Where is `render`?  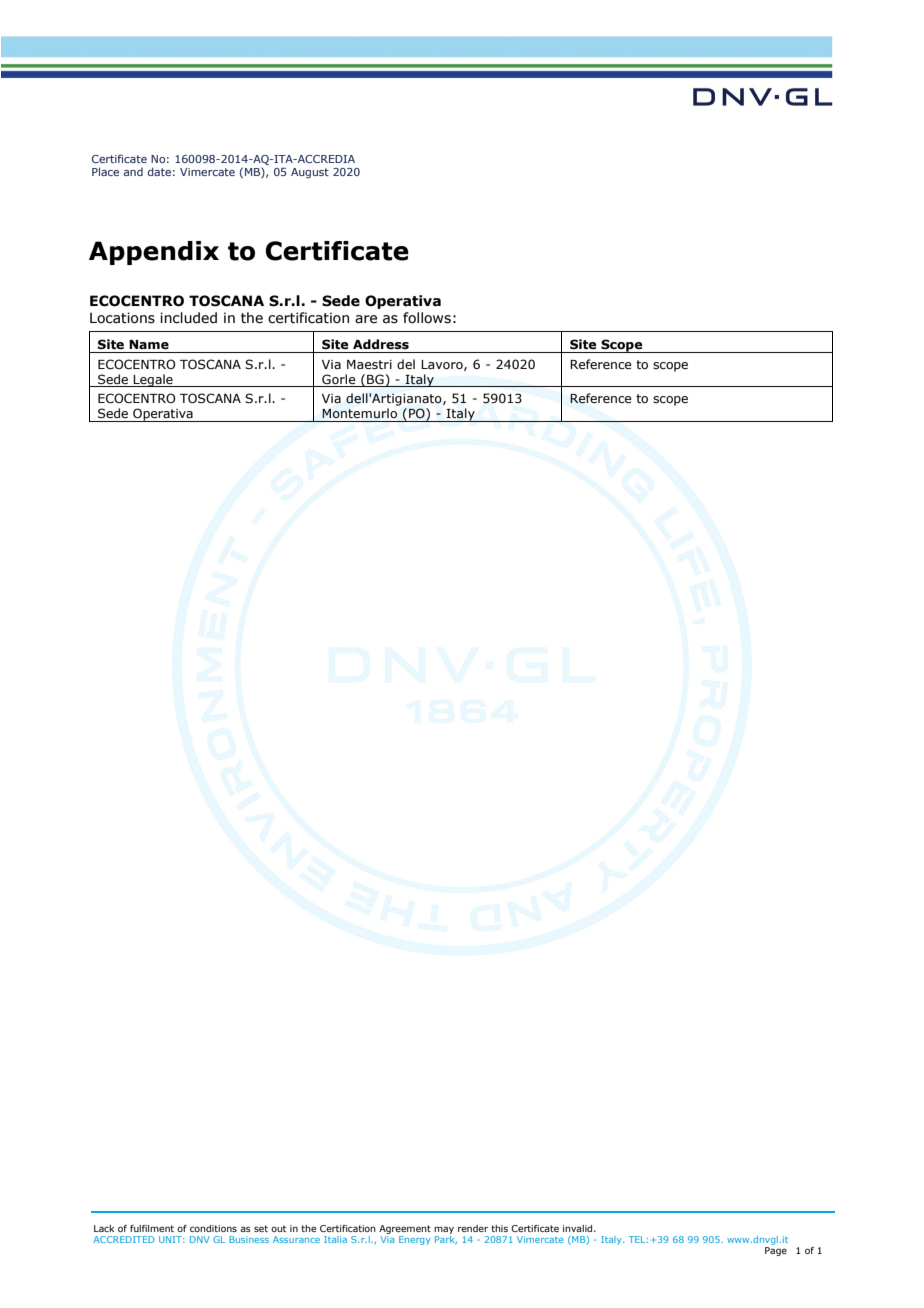 render is located at coordinates (473, 1228).
